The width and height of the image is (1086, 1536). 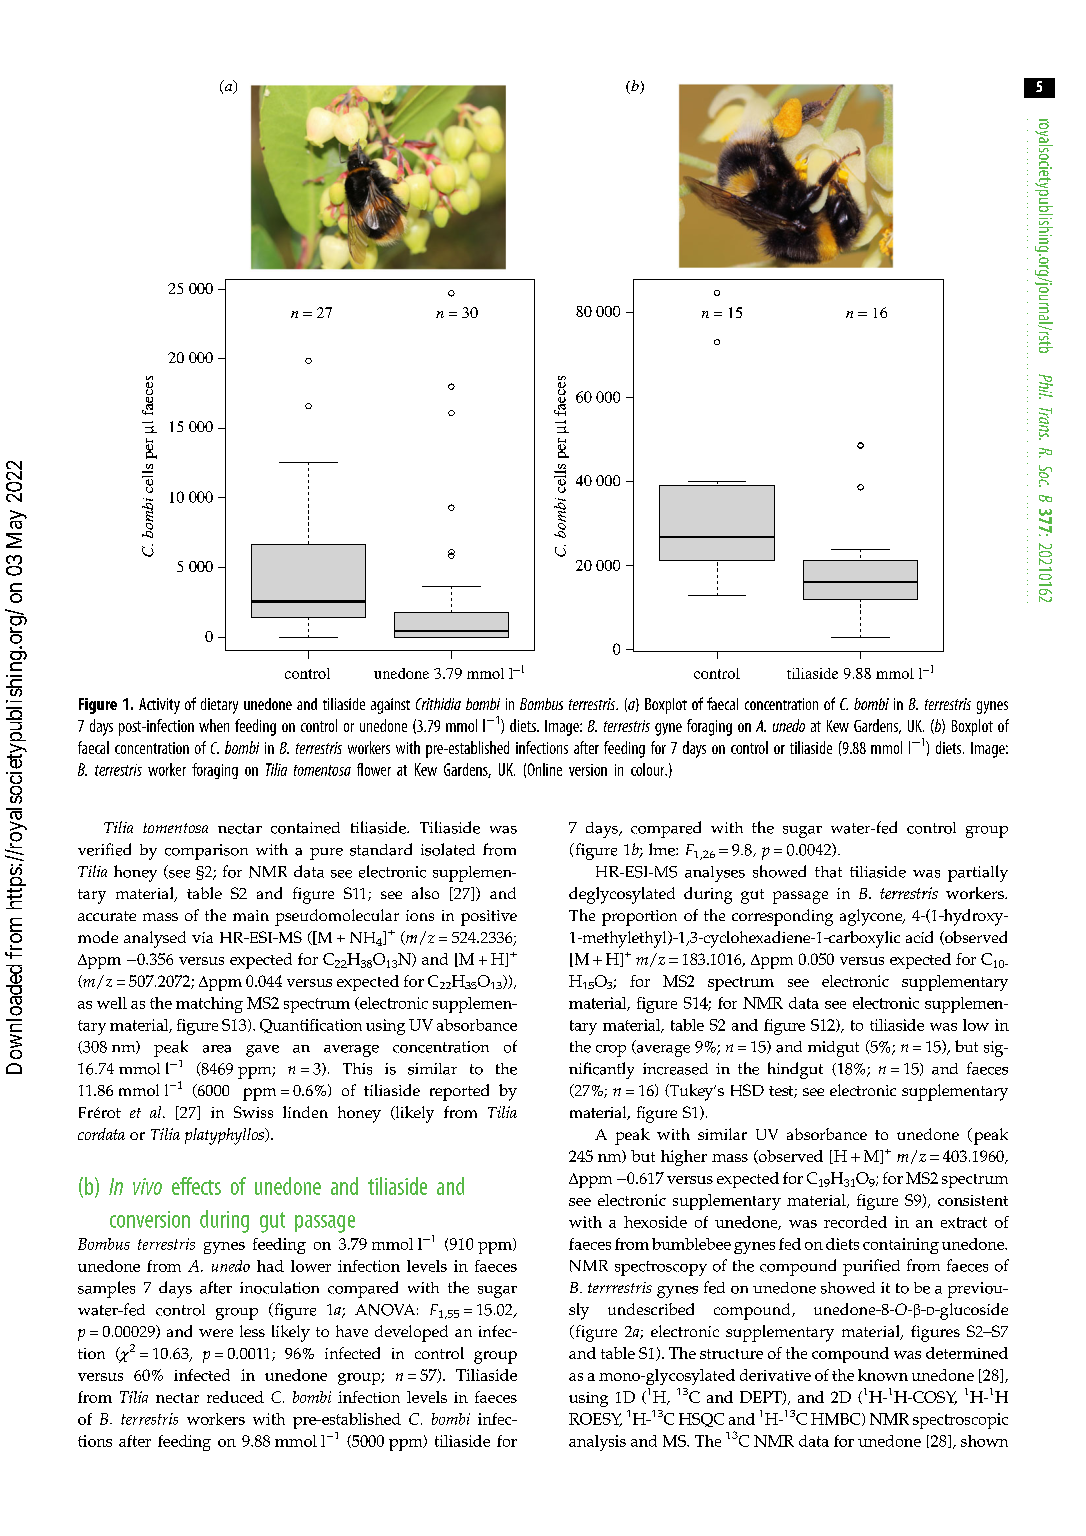 I want to click on crop, so click(x=611, y=1051).
